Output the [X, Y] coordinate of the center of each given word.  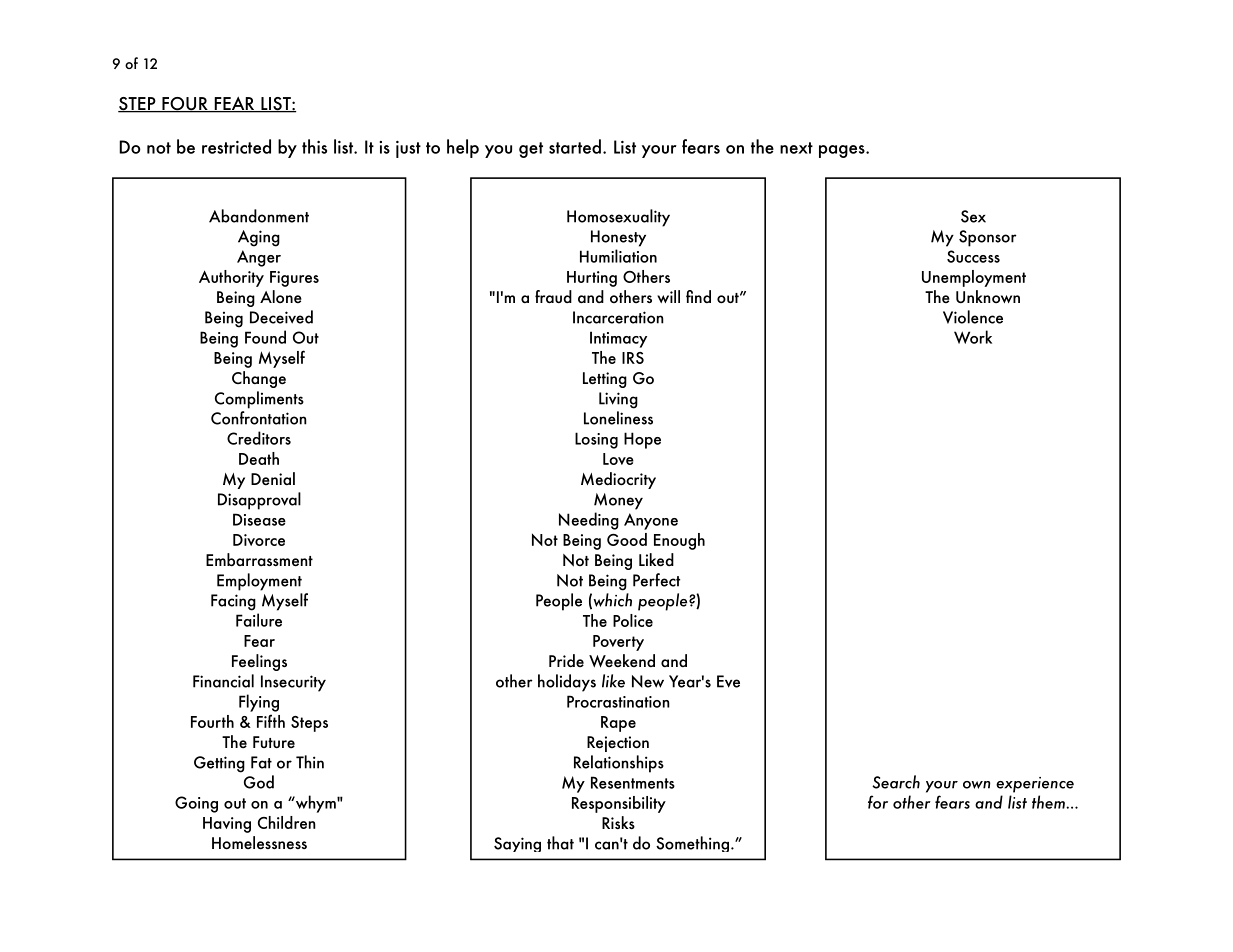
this [314, 146]
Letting [605, 380]
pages [843, 151]
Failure [259, 620]
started [575, 146]
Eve [728, 681]
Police [633, 620]
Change [259, 379]
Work [973, 337]
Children [287, 822]
